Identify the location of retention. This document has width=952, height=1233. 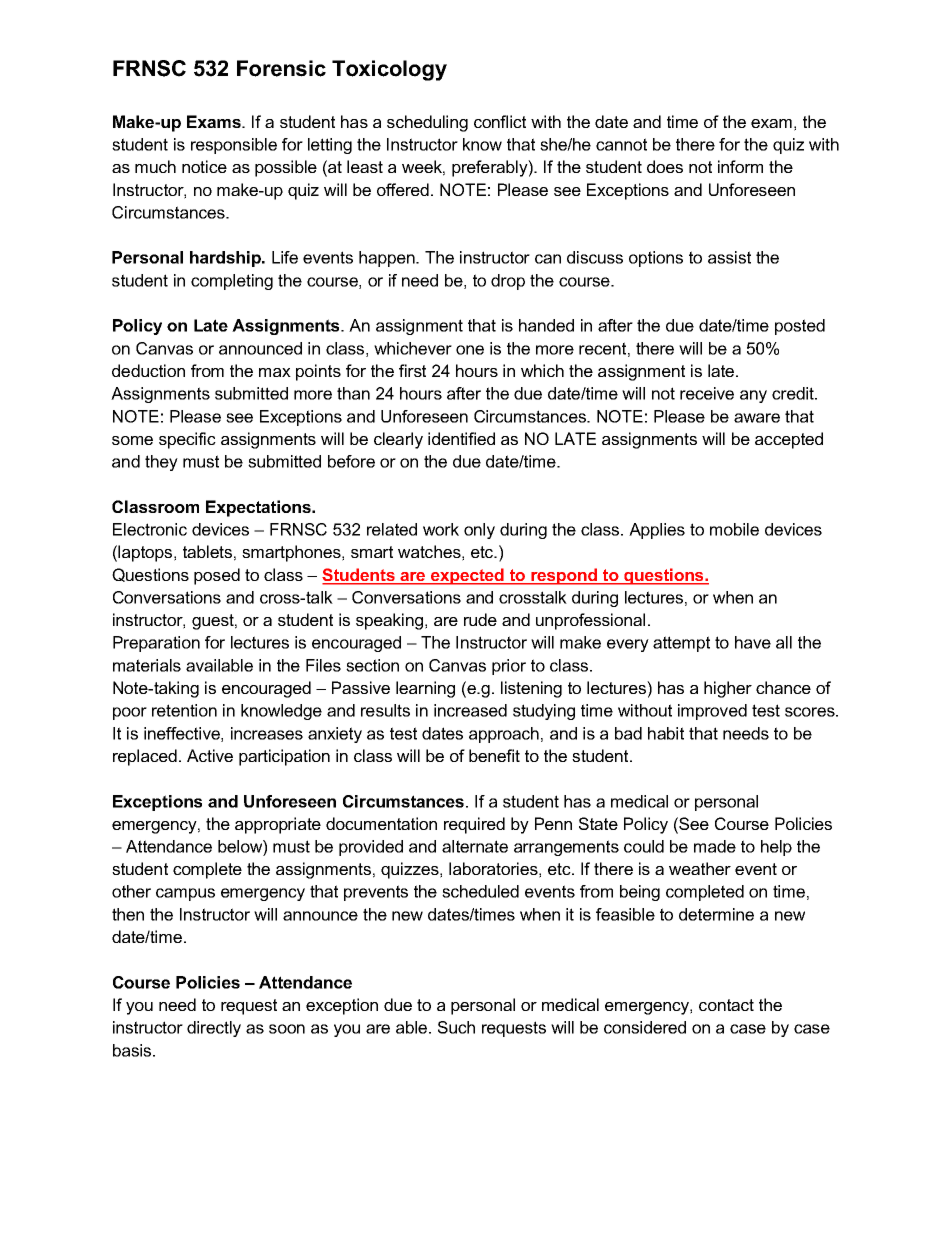
(184, 710).
